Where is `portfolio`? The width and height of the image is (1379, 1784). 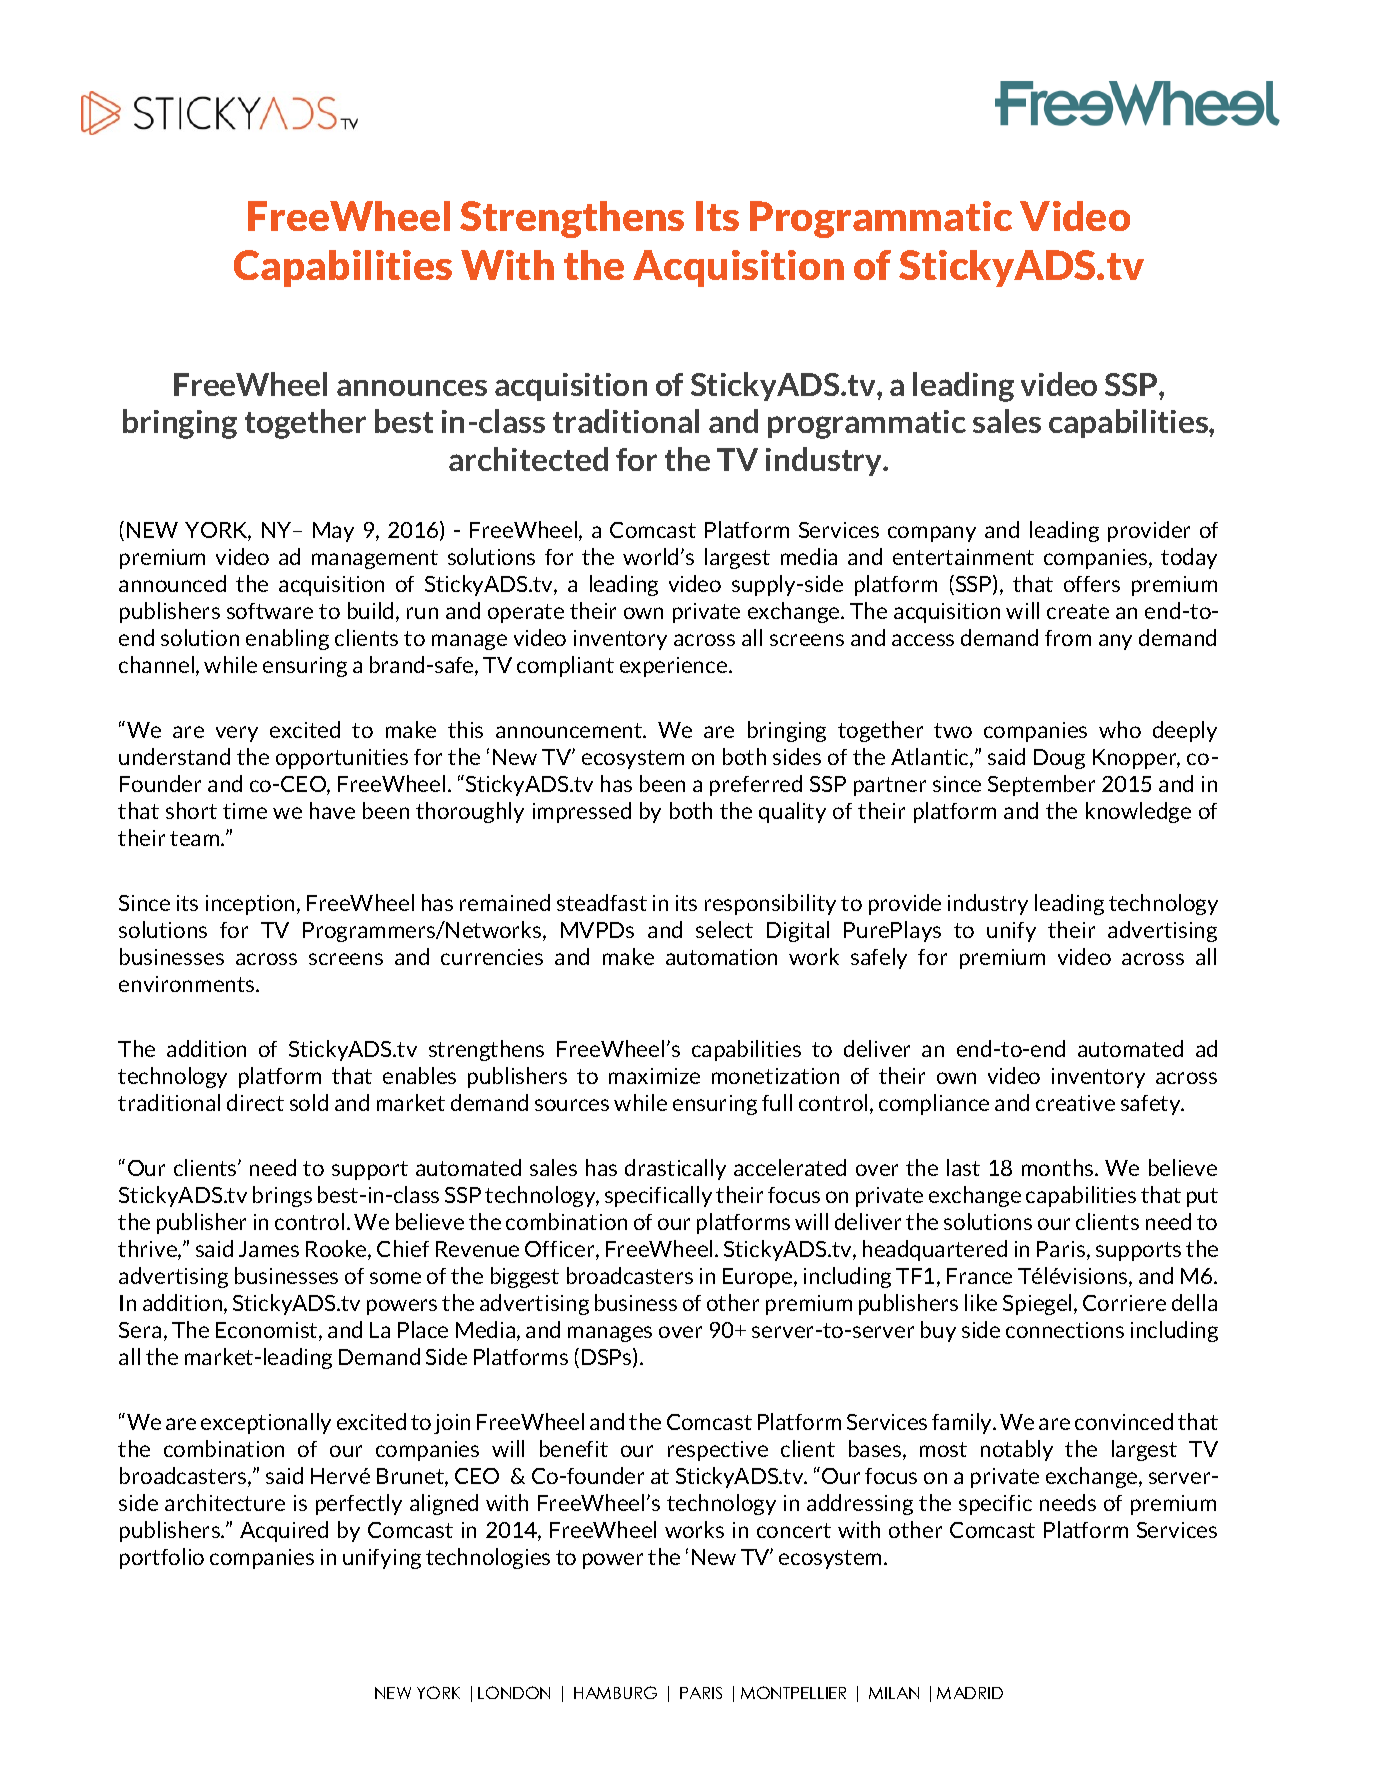 portfolio is located at coordinates (162, 1558).
